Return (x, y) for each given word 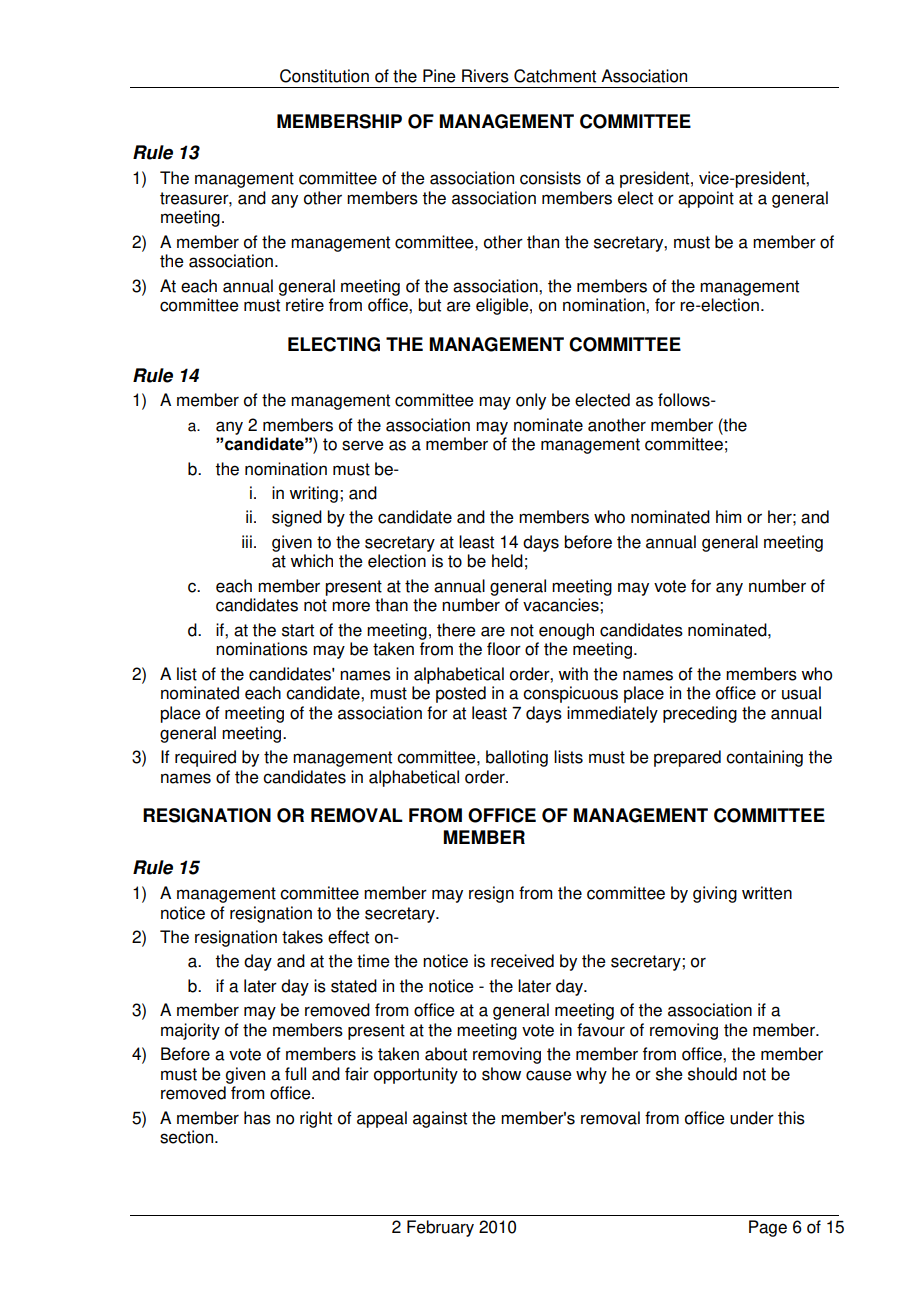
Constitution (324, 76)
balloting (517, 758)
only (531, 401)
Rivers (485, 76)
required (205, 758)
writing (313, 494)
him (728, 516)
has (257, 1118)
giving (715, 894)
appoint (706, 199)
